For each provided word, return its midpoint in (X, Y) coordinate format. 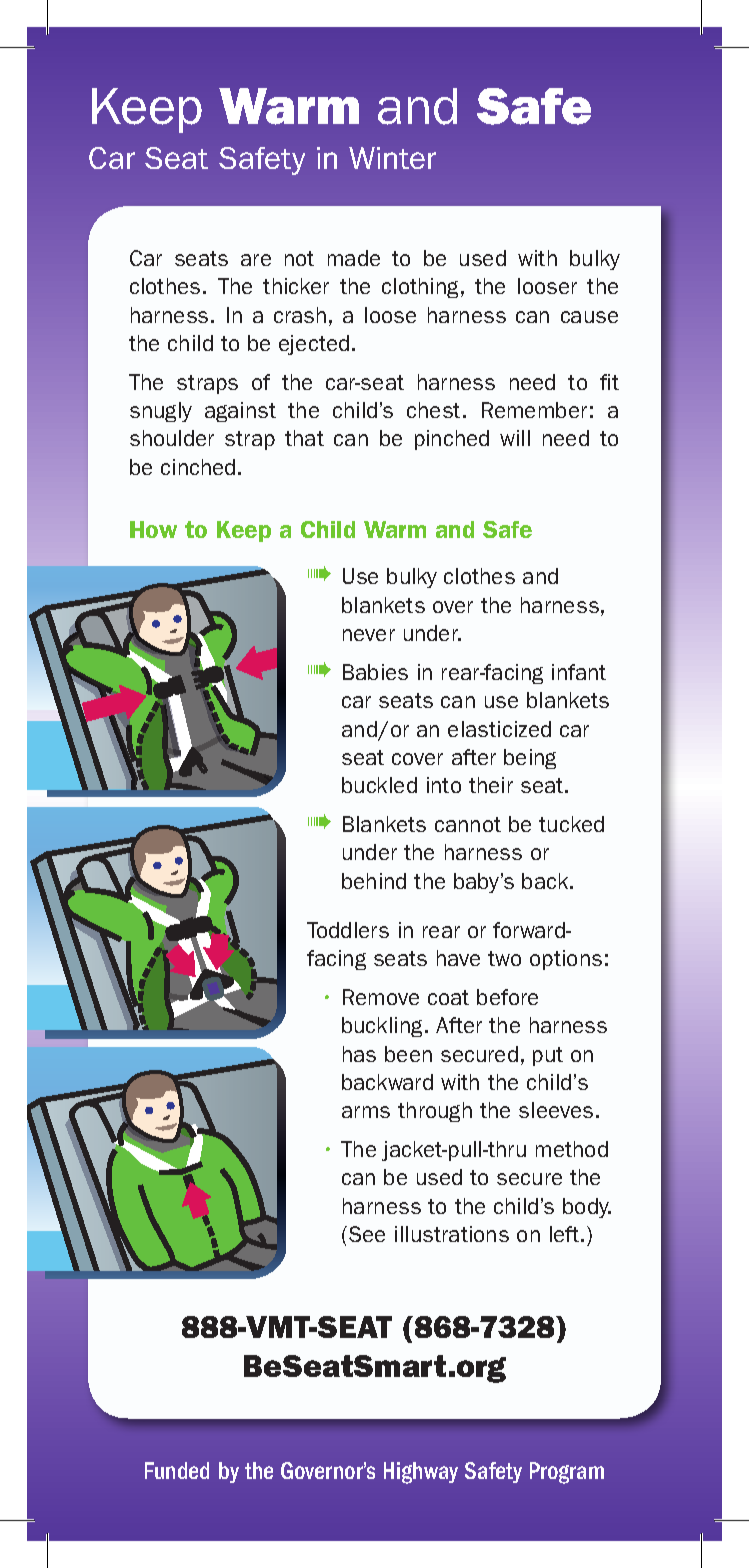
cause (589, 317)
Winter (392, 158)
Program (567, 1473)
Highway (421, 1473)
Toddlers (348, 930)
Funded (177, 1470)
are (256, 260)
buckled (379, 785)
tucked (571, 824)
